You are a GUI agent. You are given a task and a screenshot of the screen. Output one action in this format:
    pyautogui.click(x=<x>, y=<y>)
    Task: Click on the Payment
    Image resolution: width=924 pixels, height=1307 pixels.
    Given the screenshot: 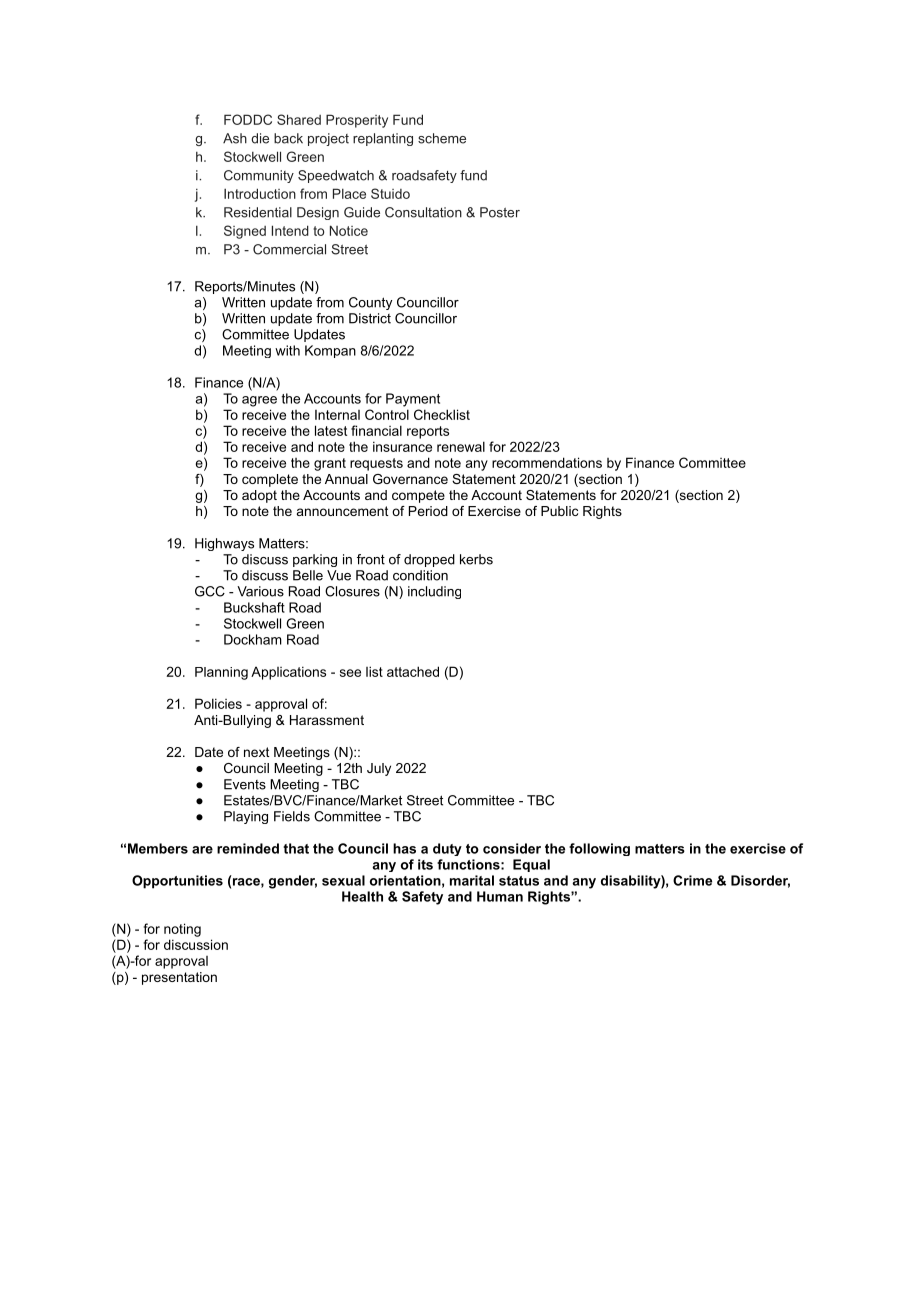 What is the action you would take?
    pyautogui.click(x=413, y=400)
